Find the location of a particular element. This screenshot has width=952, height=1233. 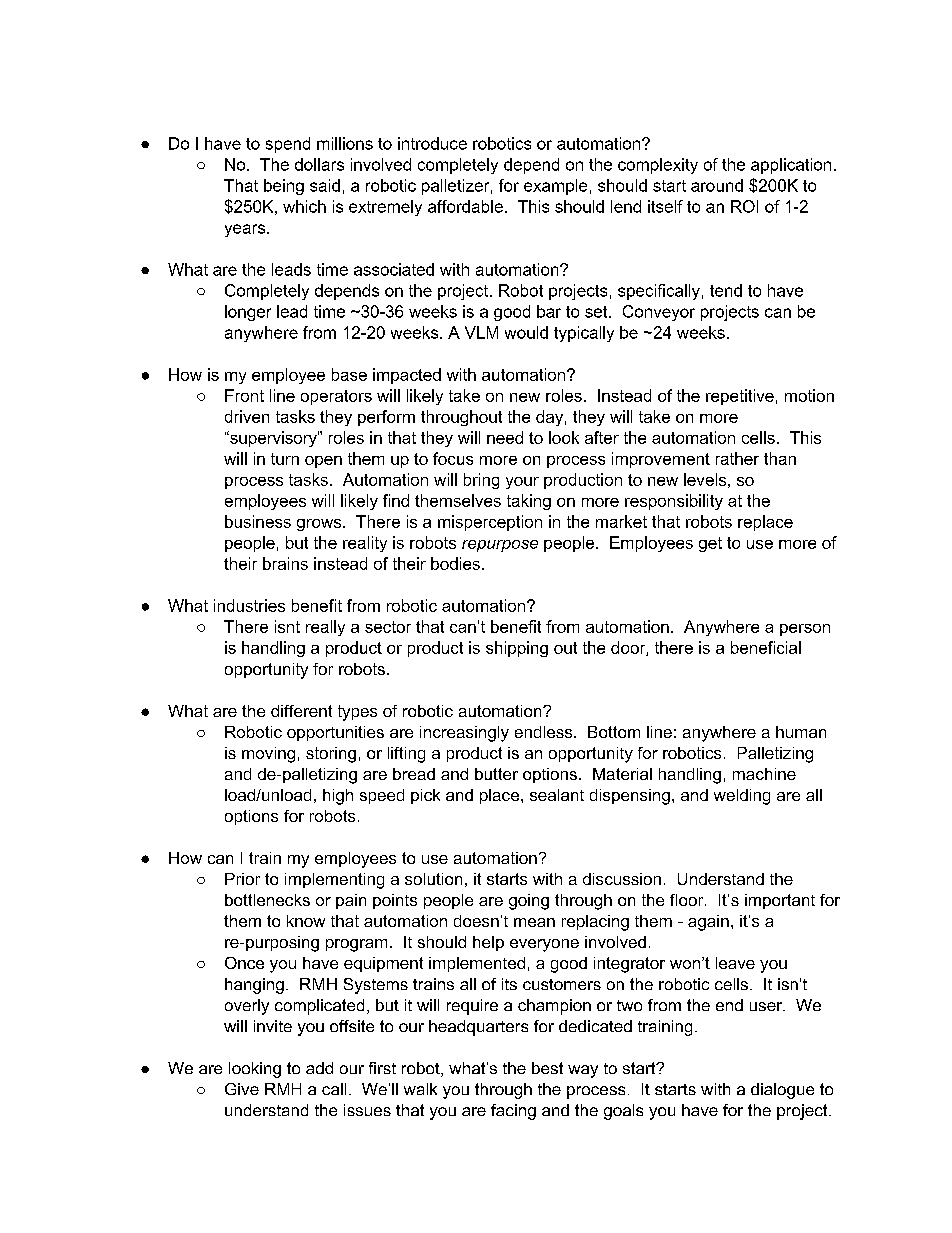

dollars is located at coordinates (319, 164).
